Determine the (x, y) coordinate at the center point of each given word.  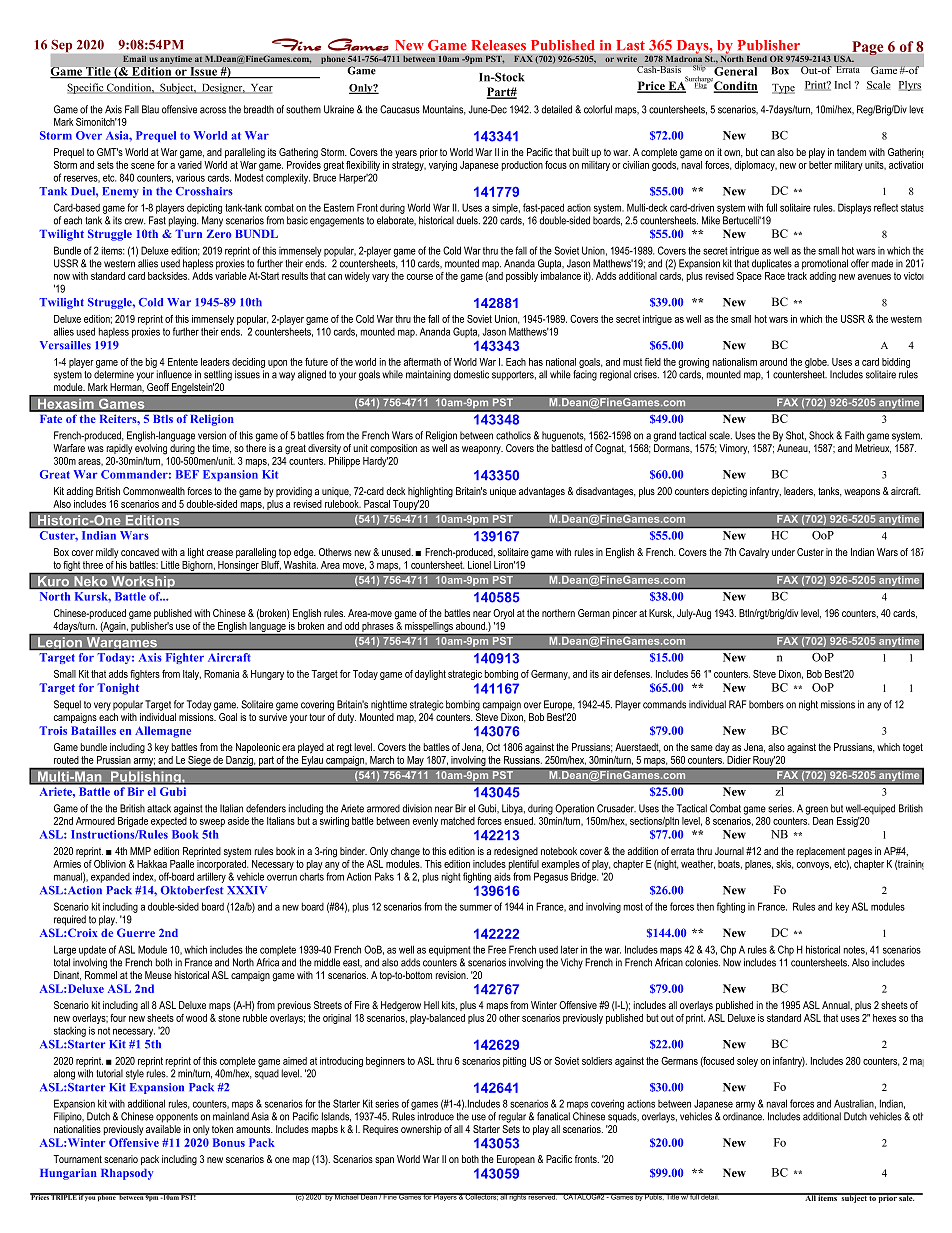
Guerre (136, 932)
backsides (168, 276)
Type (783, 89)
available (163, 1129)
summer (476, 907)
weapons (862, 493)
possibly (522, 277)
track (797, 276)
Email (135, 58)
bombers (766, 704)
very (102, 706)
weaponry (482, 450)
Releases (499, 45)
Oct (493, 747)
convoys (814, 866)
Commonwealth (154, 491)
